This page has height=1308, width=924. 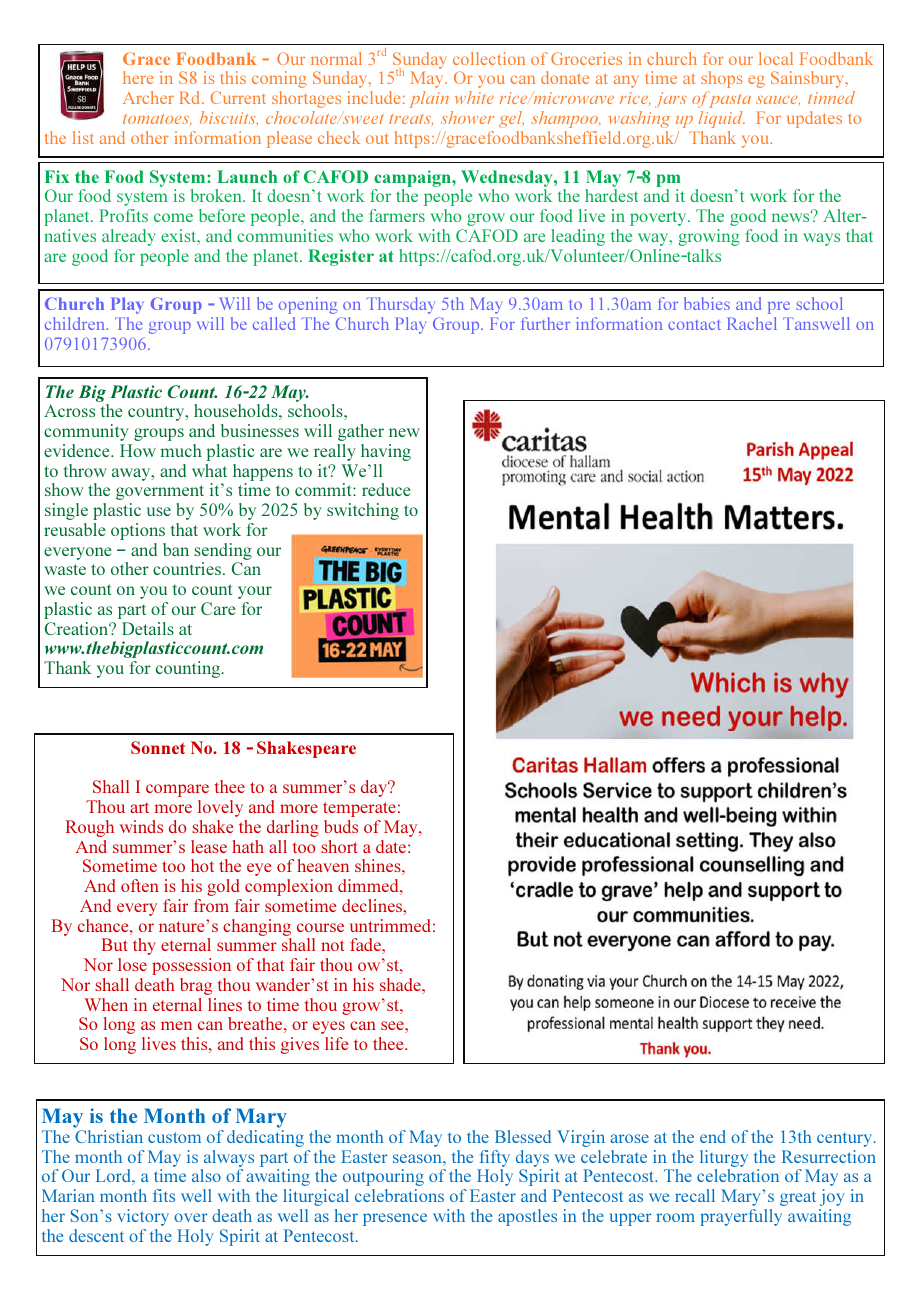 What do you see at coordinates (429, 99) in the page?
I see `plain` at bounding box center [429, 99].
